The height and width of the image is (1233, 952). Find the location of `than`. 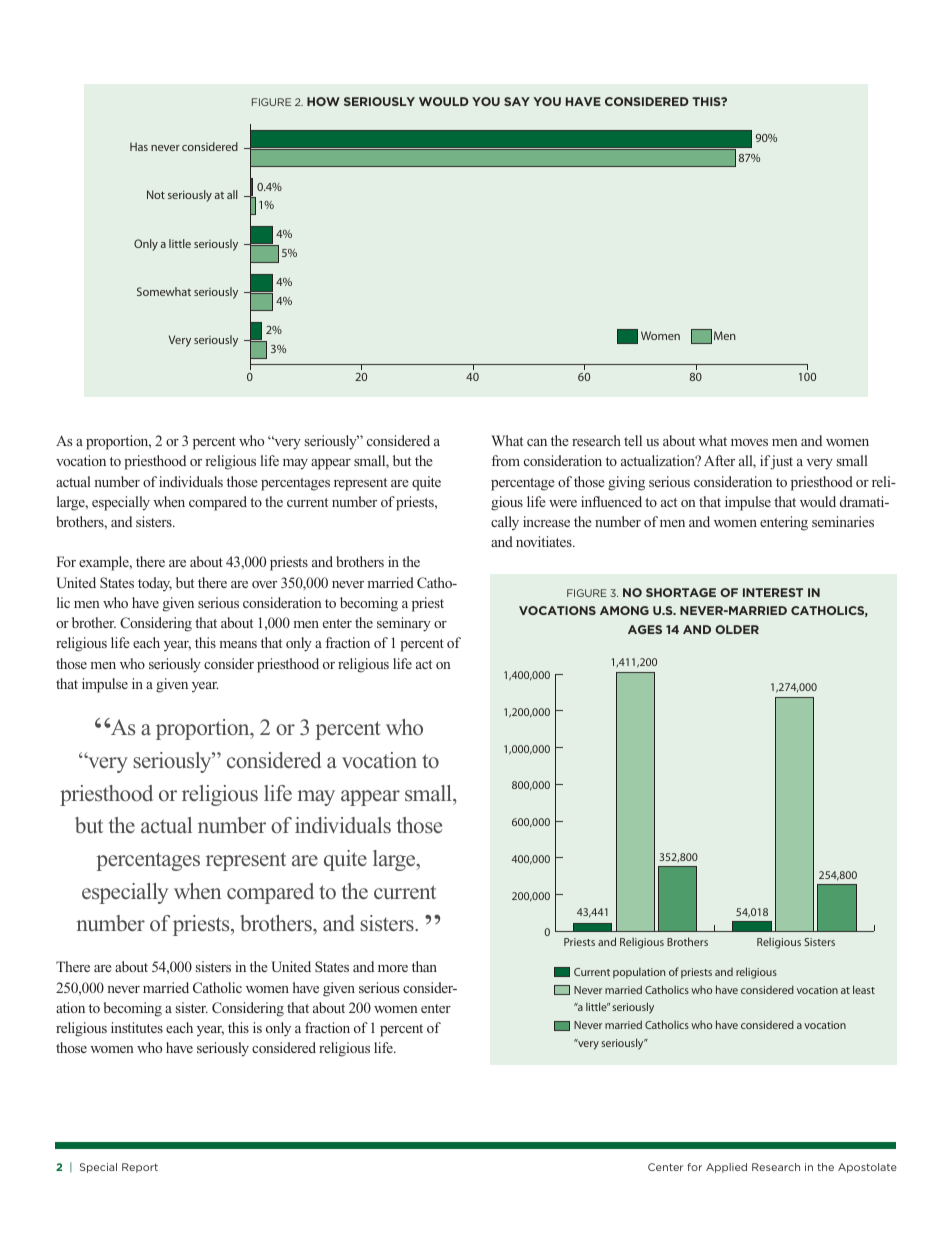

than is located at coordinates (424, 966).
